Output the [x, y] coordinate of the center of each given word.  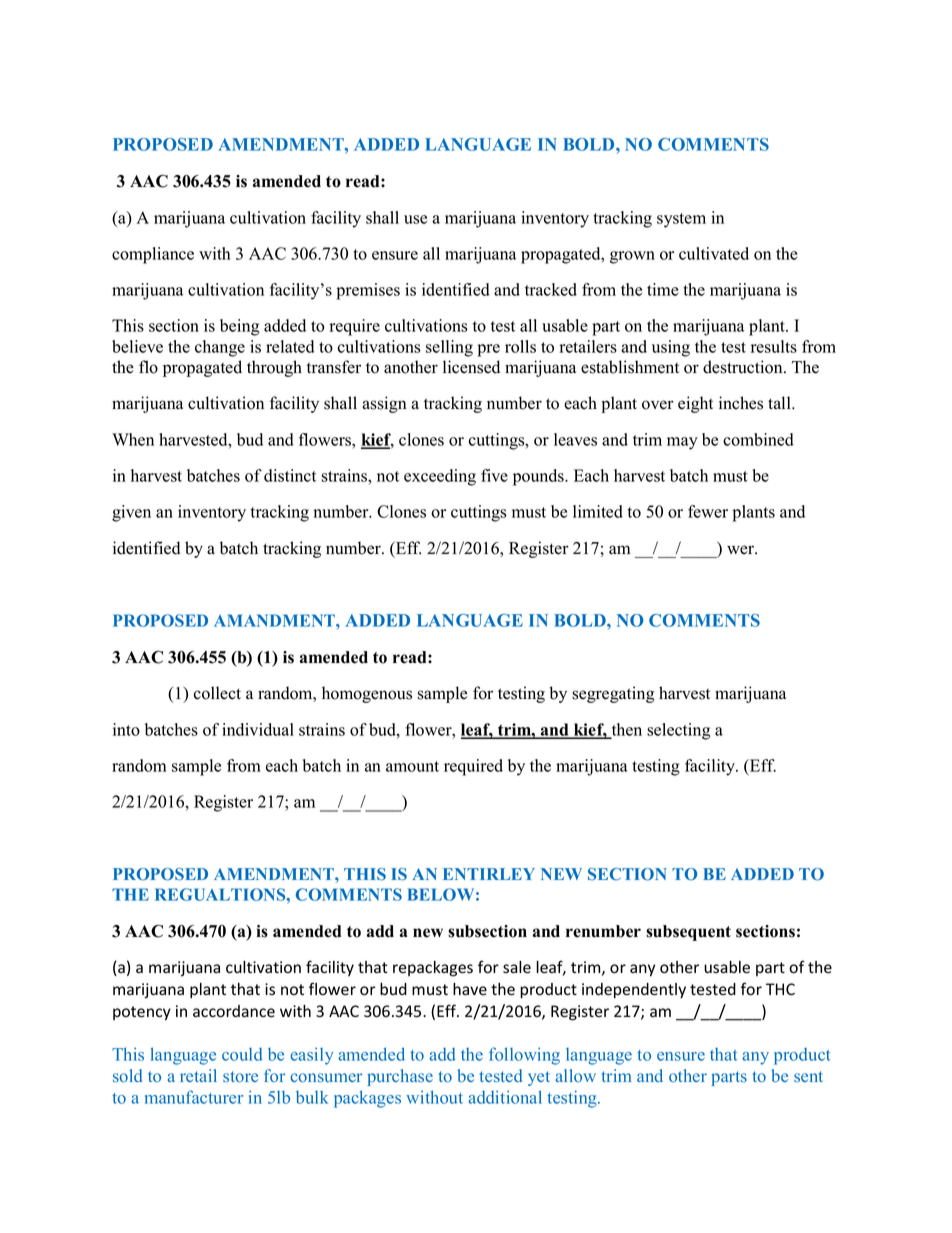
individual [258, 729]
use [415, 219]
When [133, 439]
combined [758, 439]
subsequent [688, 933]
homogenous [367, 694]
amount [412, 766]
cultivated [714, 253]
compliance [153, 255]
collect [217, 693]
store [240, 1077]
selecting [679, 731]
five [494, 475]
